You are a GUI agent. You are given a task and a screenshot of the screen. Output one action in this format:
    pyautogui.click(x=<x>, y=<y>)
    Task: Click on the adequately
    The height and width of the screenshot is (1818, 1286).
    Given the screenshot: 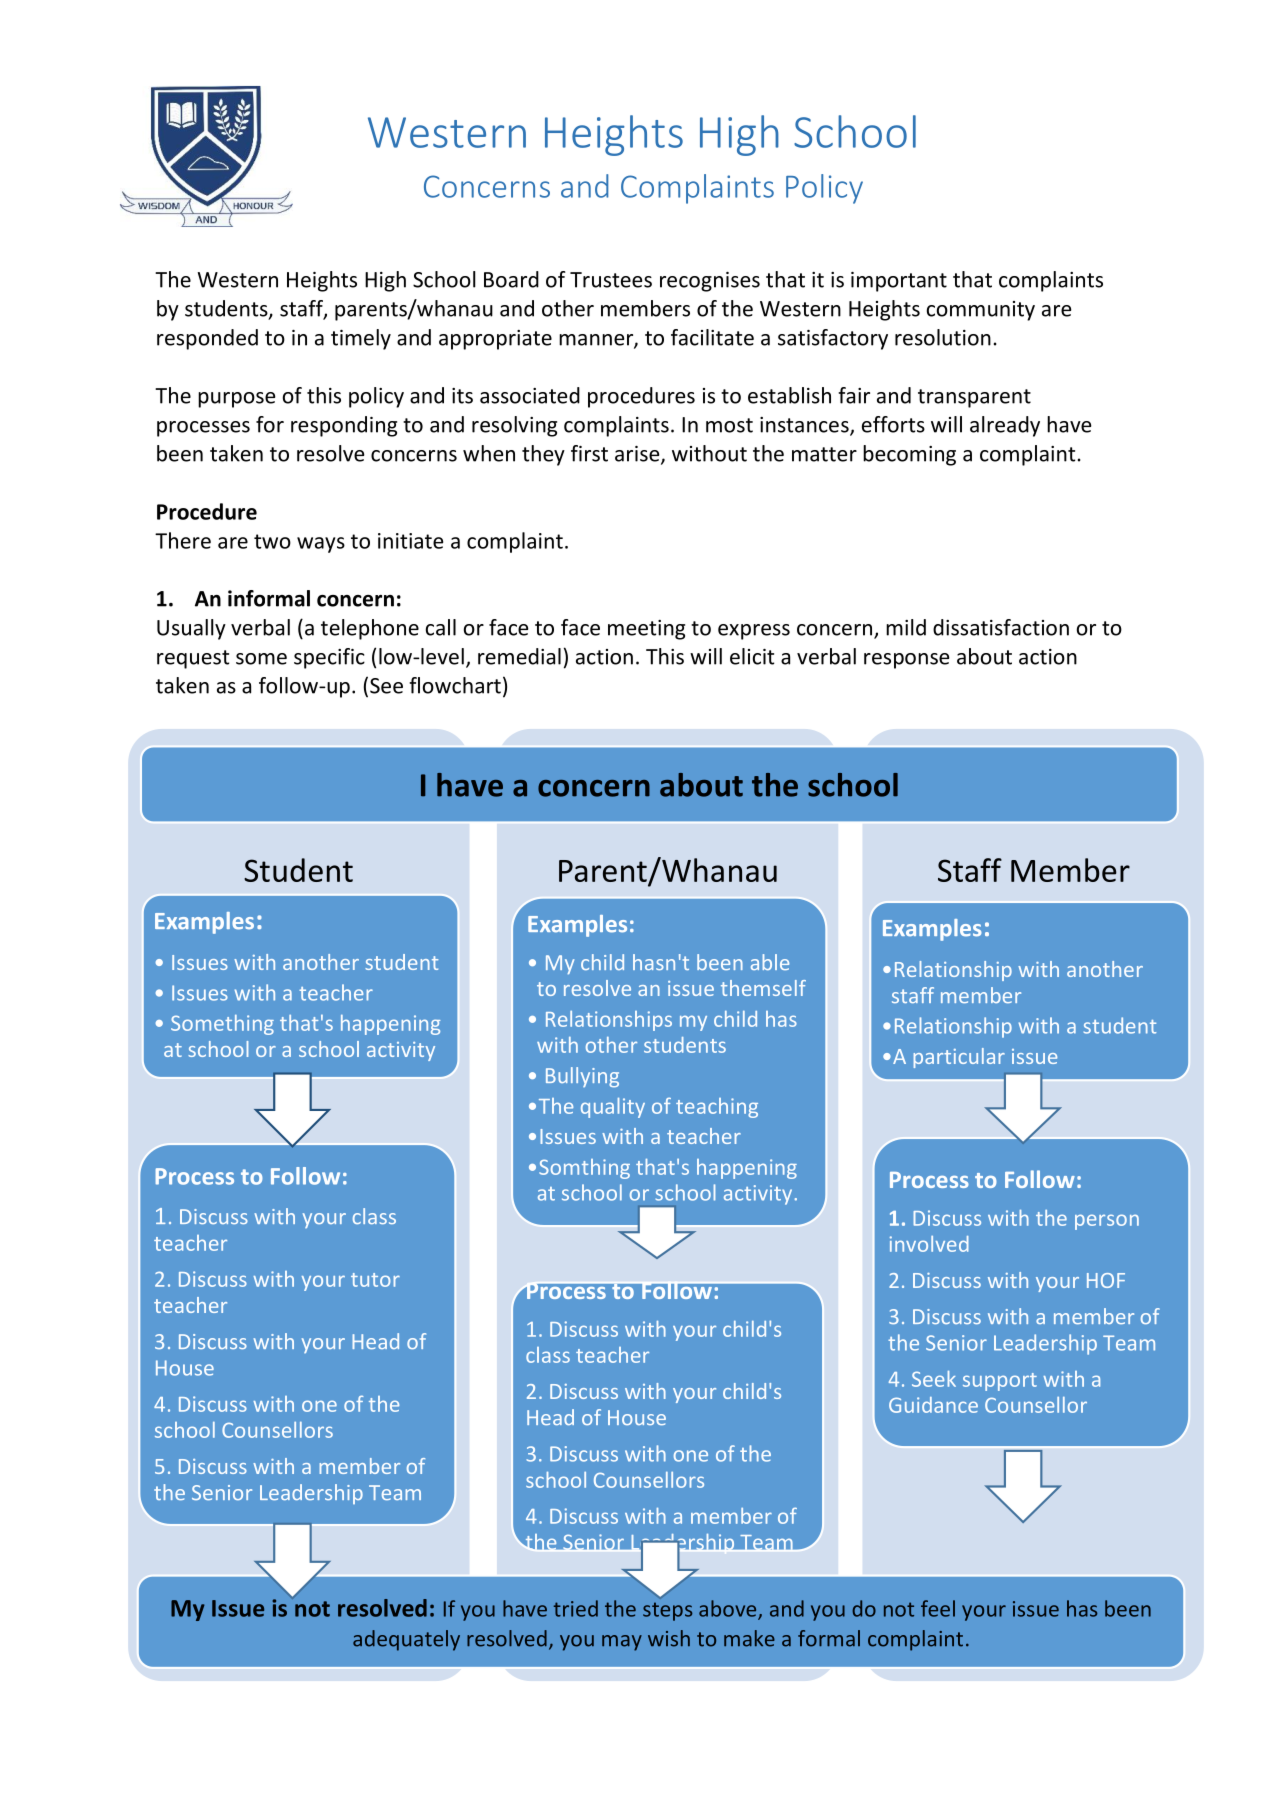 What is the action you would take?
    pyautogui.click(x=406, y=1640)
